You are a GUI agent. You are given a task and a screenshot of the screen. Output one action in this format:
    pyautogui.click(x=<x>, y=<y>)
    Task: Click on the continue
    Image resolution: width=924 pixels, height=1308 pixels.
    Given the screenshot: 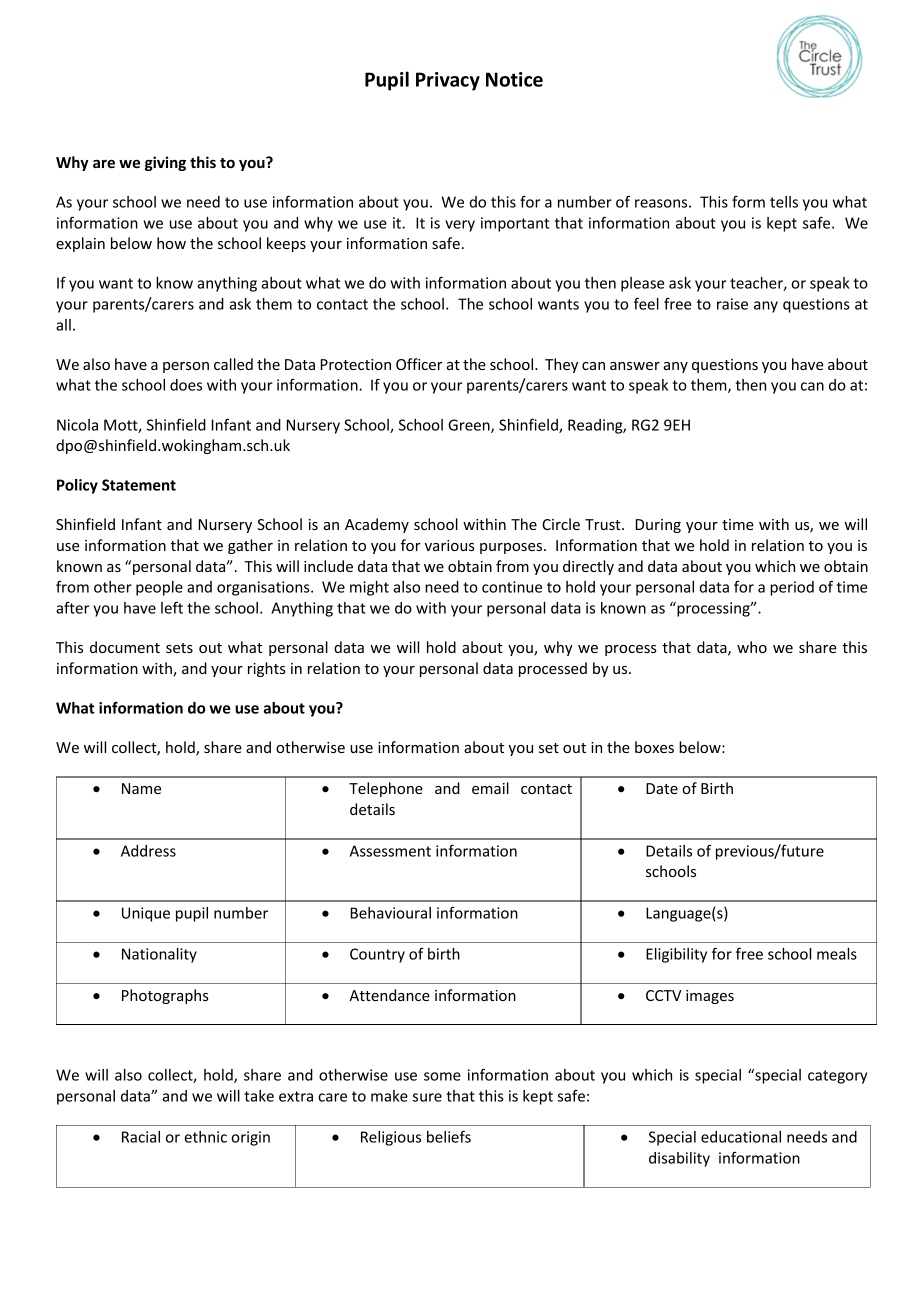 What is the action you would take?
    pyautogui.click(x=512, y=587)
